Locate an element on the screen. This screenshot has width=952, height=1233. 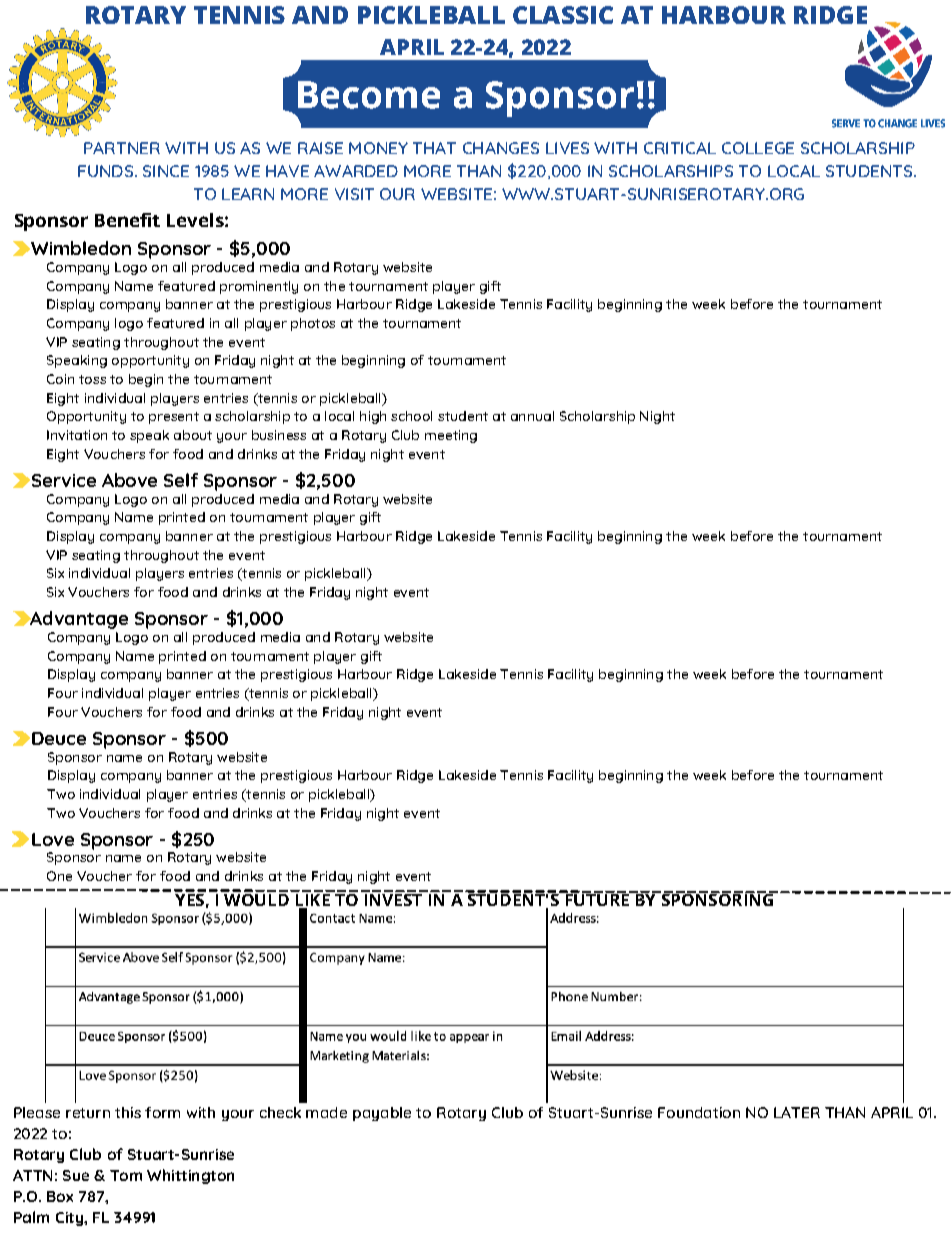
annual is located at coordinates (532, 416).
